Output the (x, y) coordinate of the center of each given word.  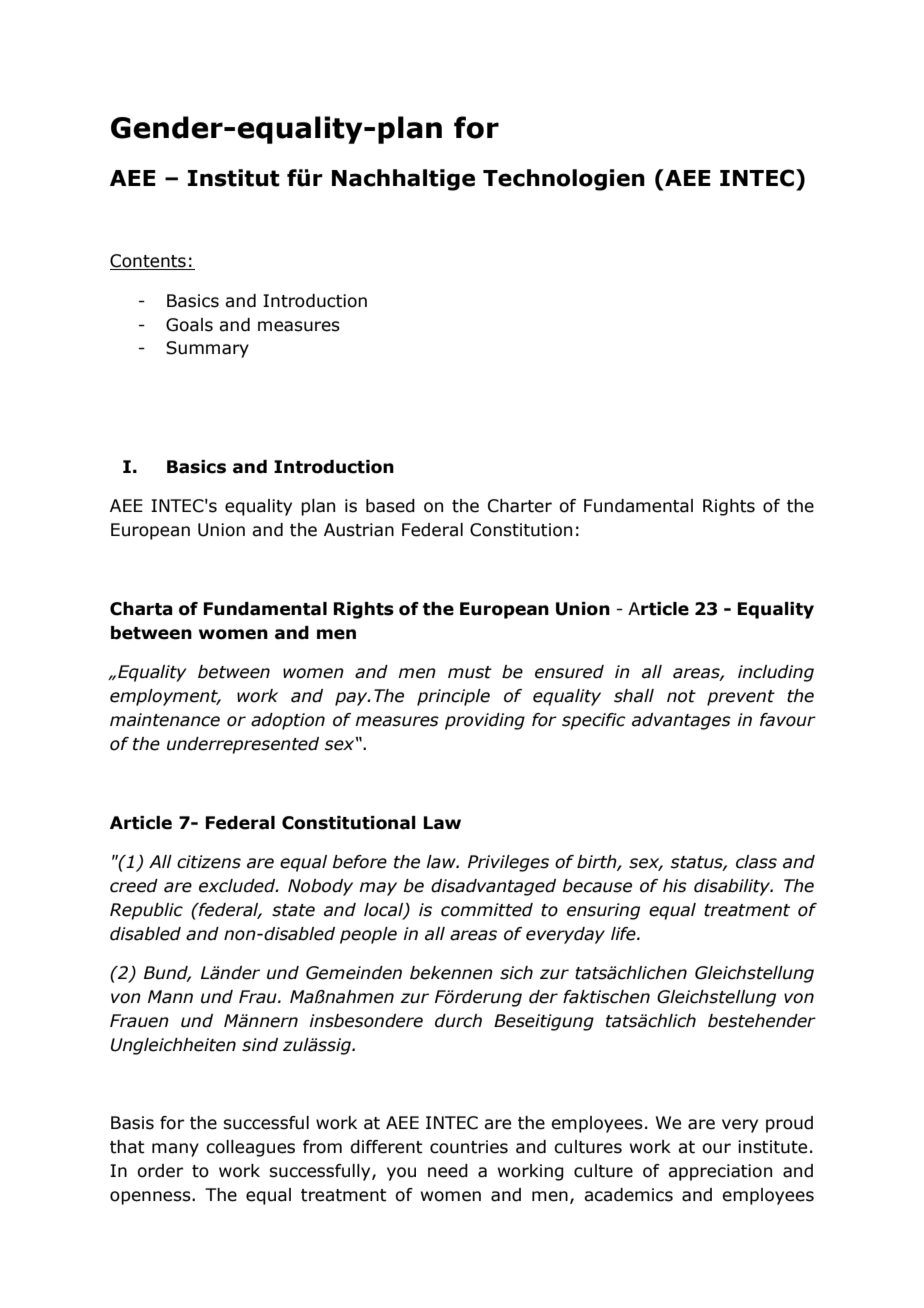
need (448, 1171)
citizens (209, 862)
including (776, 673)
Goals (189, 325)
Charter (520, 506)
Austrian (359, 530)
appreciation (720, 1172)
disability (733, 887)
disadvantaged (493, 887)
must (470, 672)
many (175, 1150)
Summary (207, 349)
